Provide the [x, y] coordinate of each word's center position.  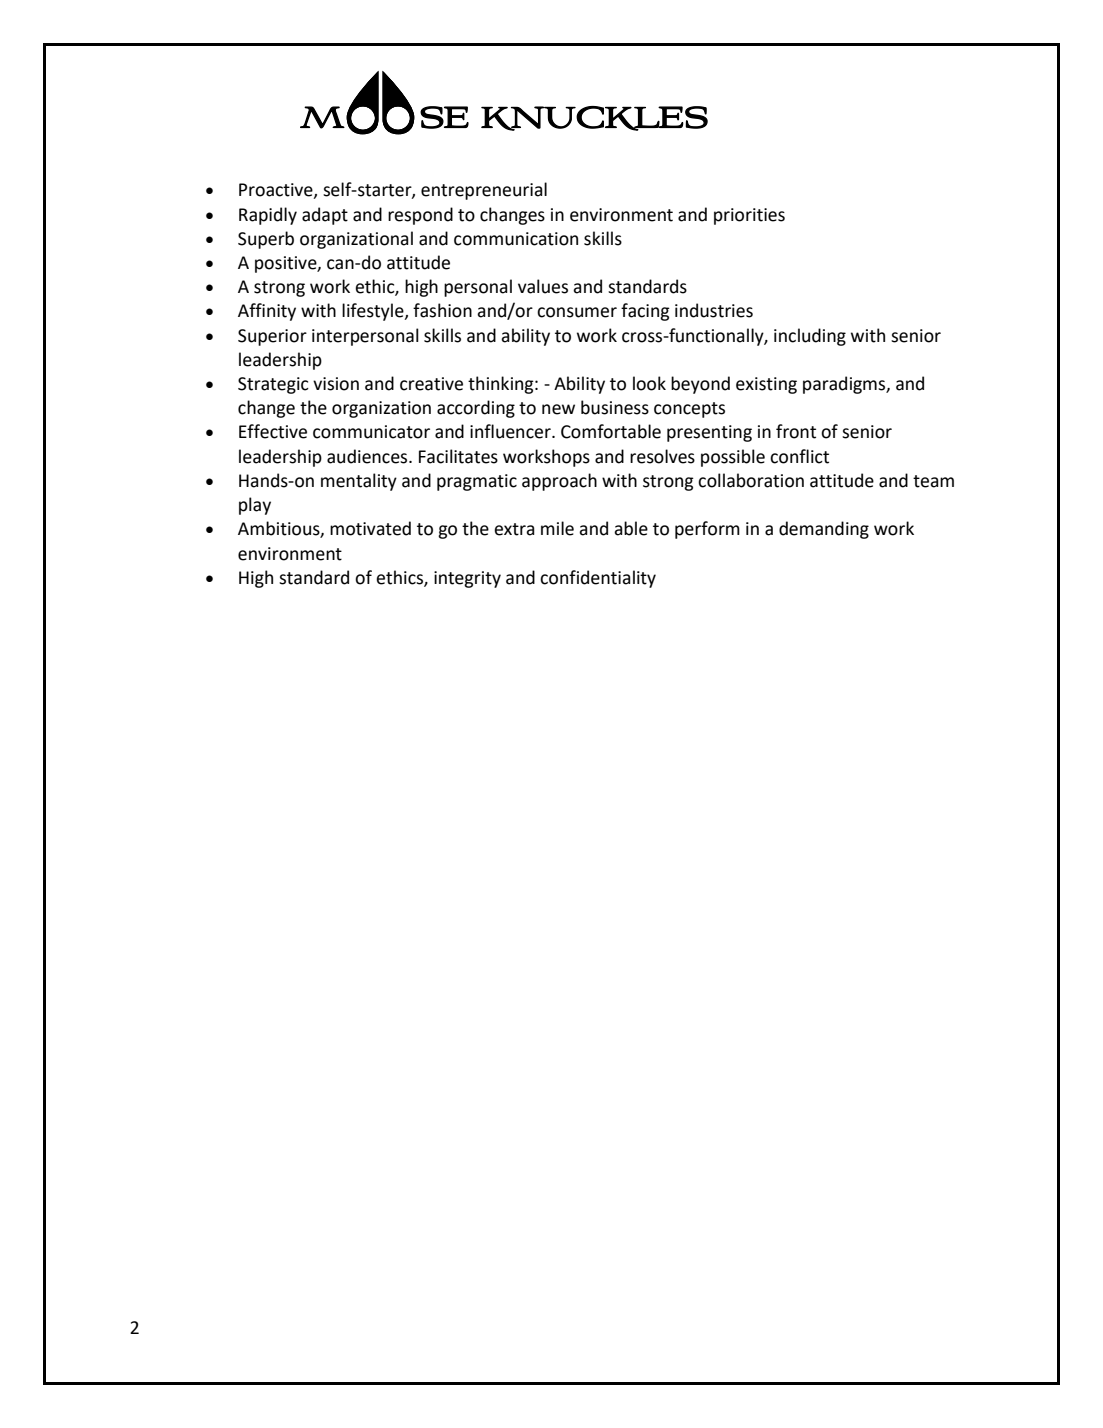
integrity [467, 579]
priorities [749, 216]
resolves [662, 456]
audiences [368, 456]
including [810, 337]
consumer [577, 312]
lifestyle [374, 312]
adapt [325, 216]
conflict [799, 456]
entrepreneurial [484, 191]
